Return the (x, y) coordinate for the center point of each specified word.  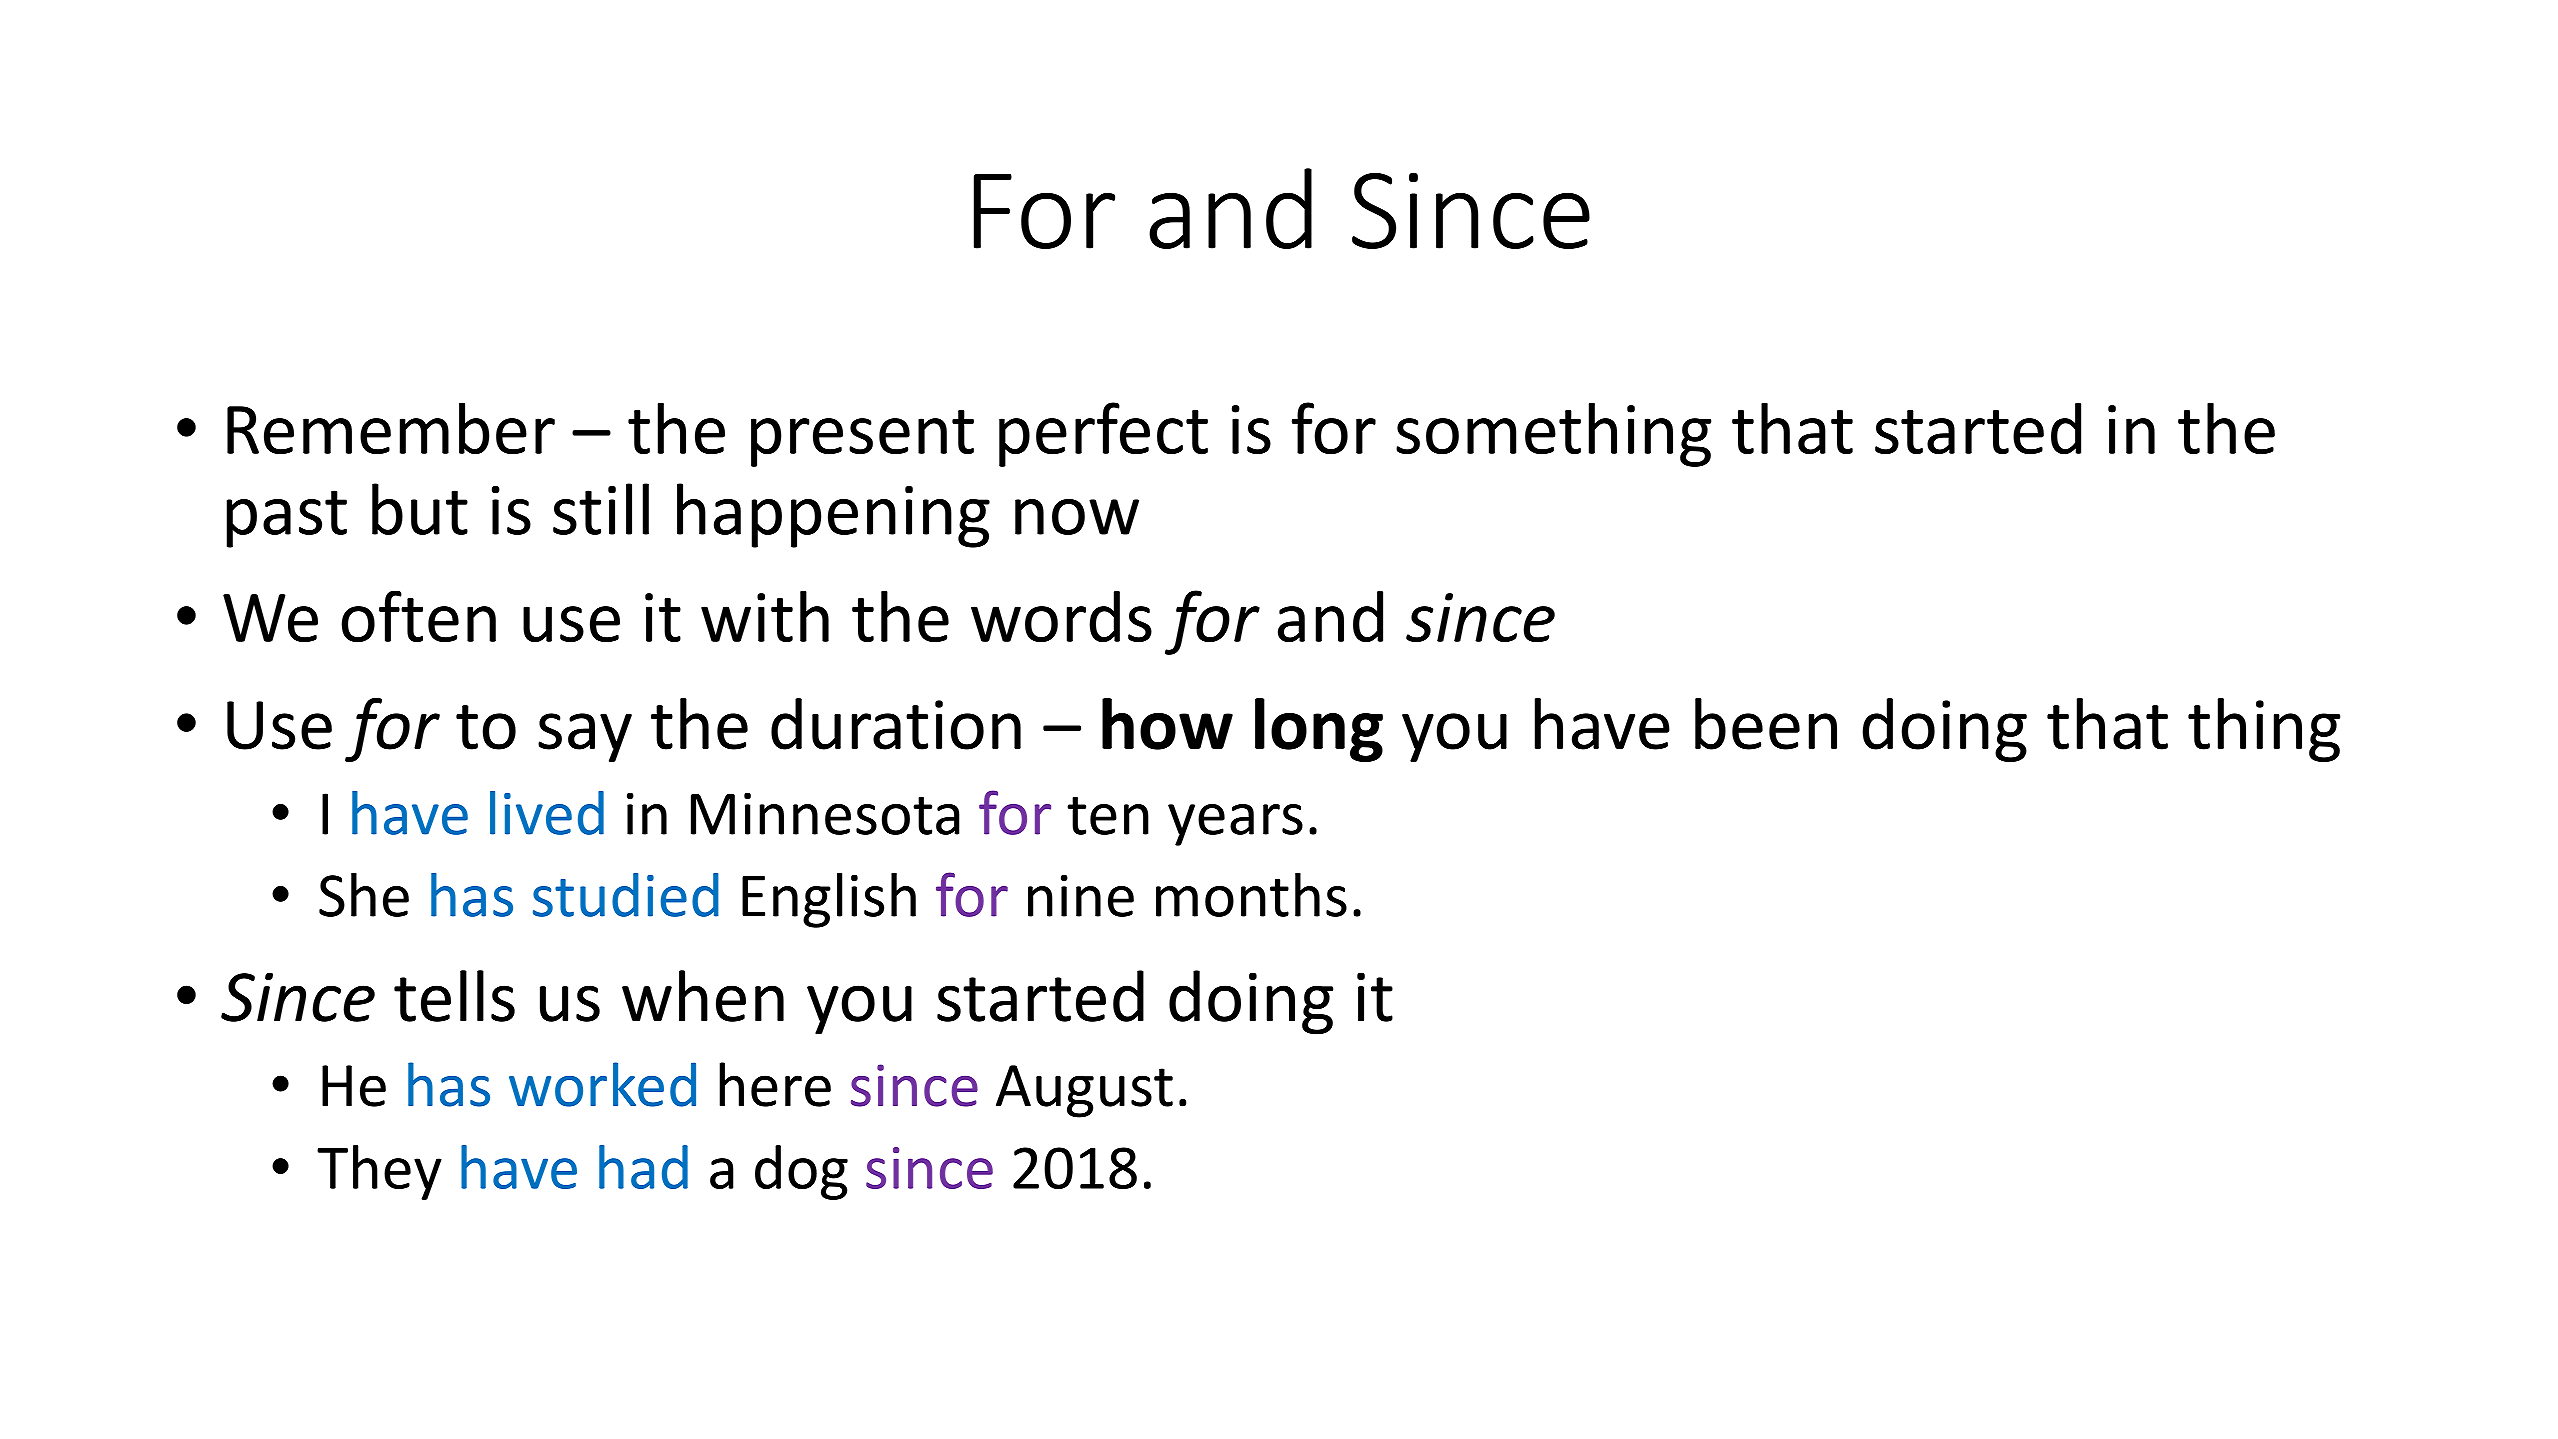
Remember (391, 428)
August (1084, 1091)
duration (896, 724)
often (418, 616)
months (1251, 894)
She (364, 894)
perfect (1103, 434)
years (1235, 825)
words (1061, 616)
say (585, 737)
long (1319, 730)
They (379, 1172)
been (1766, 724)
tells (454, 996)
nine (1081, 896)
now (1077, 517)
